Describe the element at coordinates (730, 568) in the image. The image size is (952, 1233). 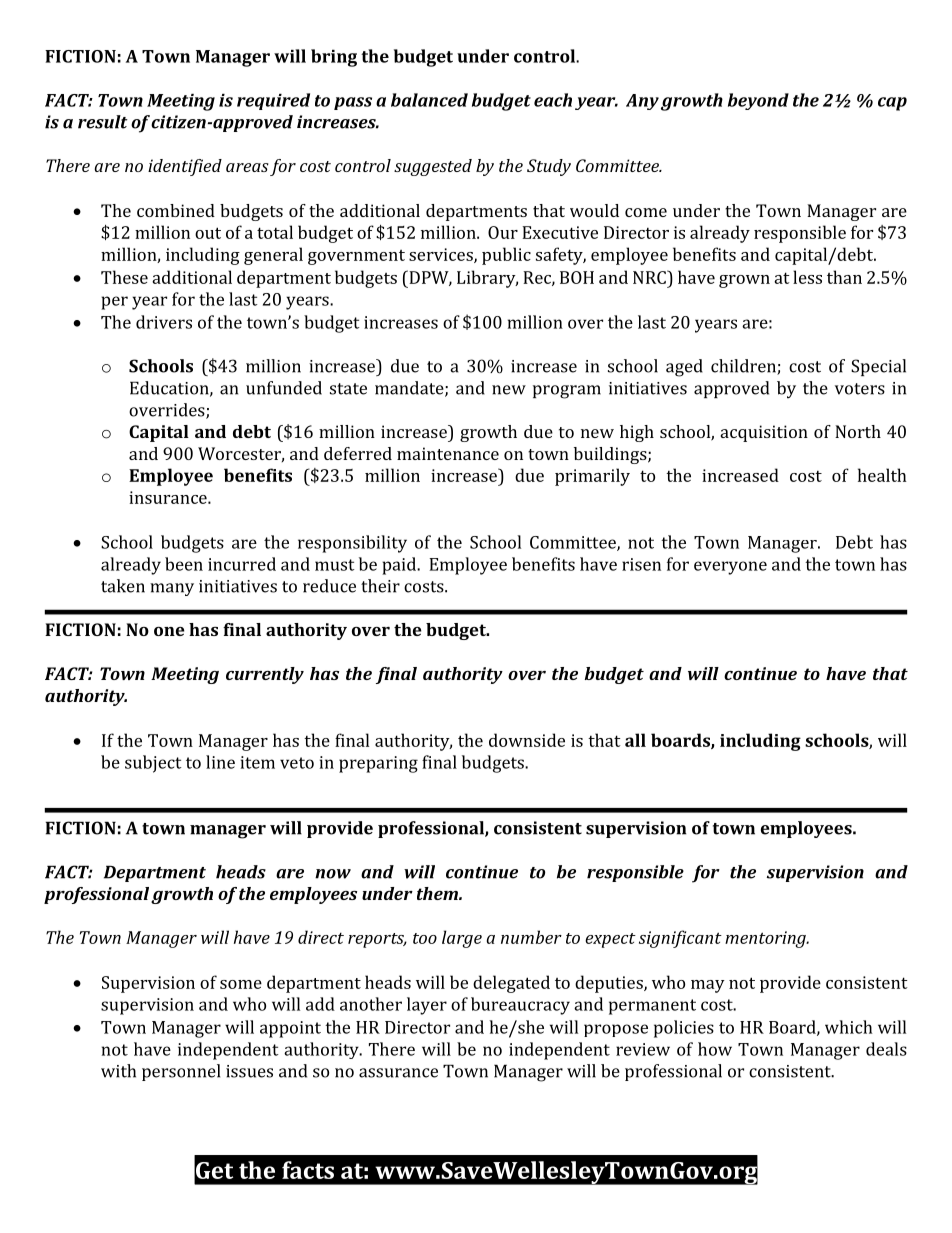
I see `everyone` at that location.
